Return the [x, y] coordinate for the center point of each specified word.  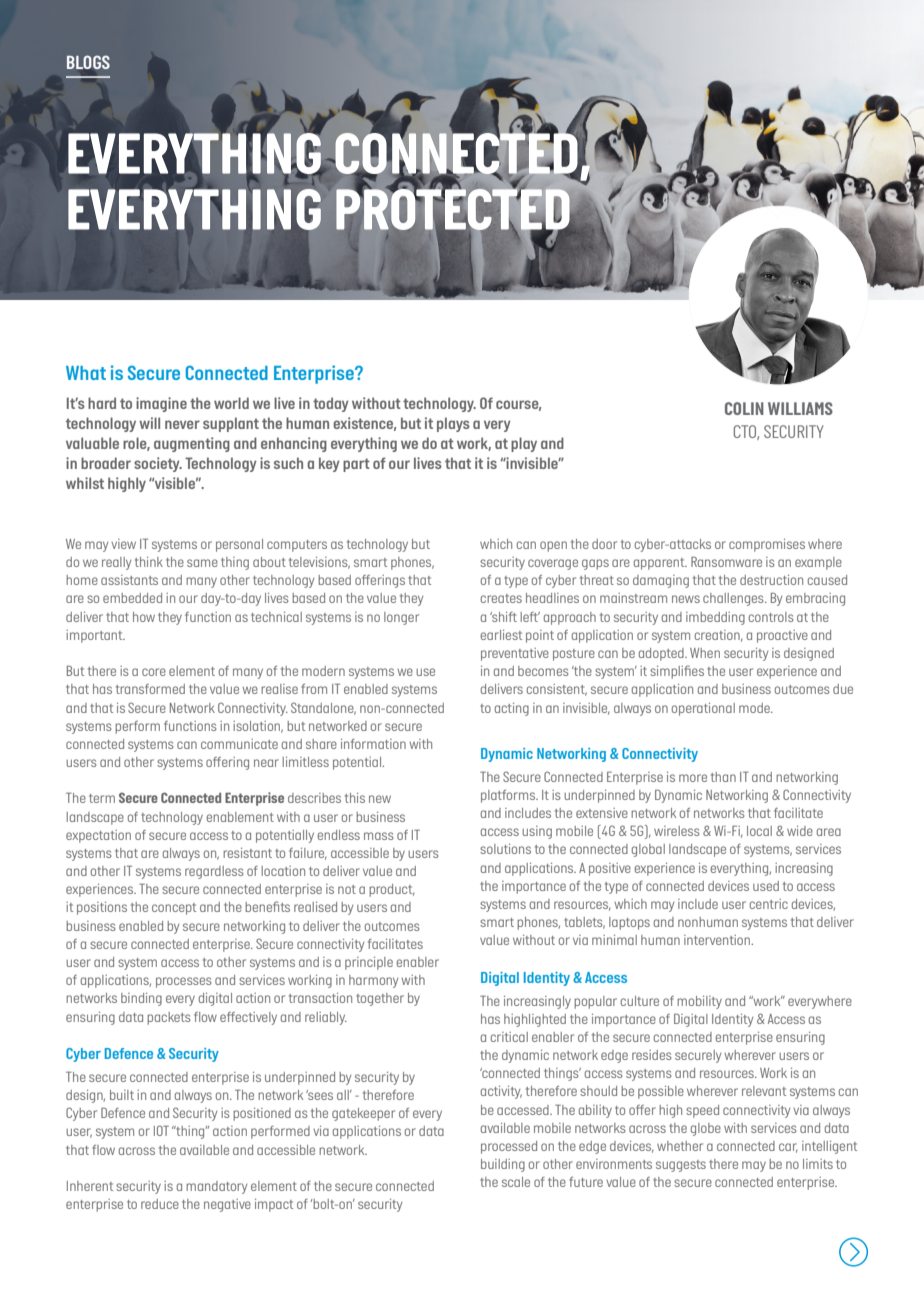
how [144, 617]
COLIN [744, 408]
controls [771, 617]
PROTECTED [454, 209]
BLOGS [88, 62]
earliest [501, 635]
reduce [160, 1204]
